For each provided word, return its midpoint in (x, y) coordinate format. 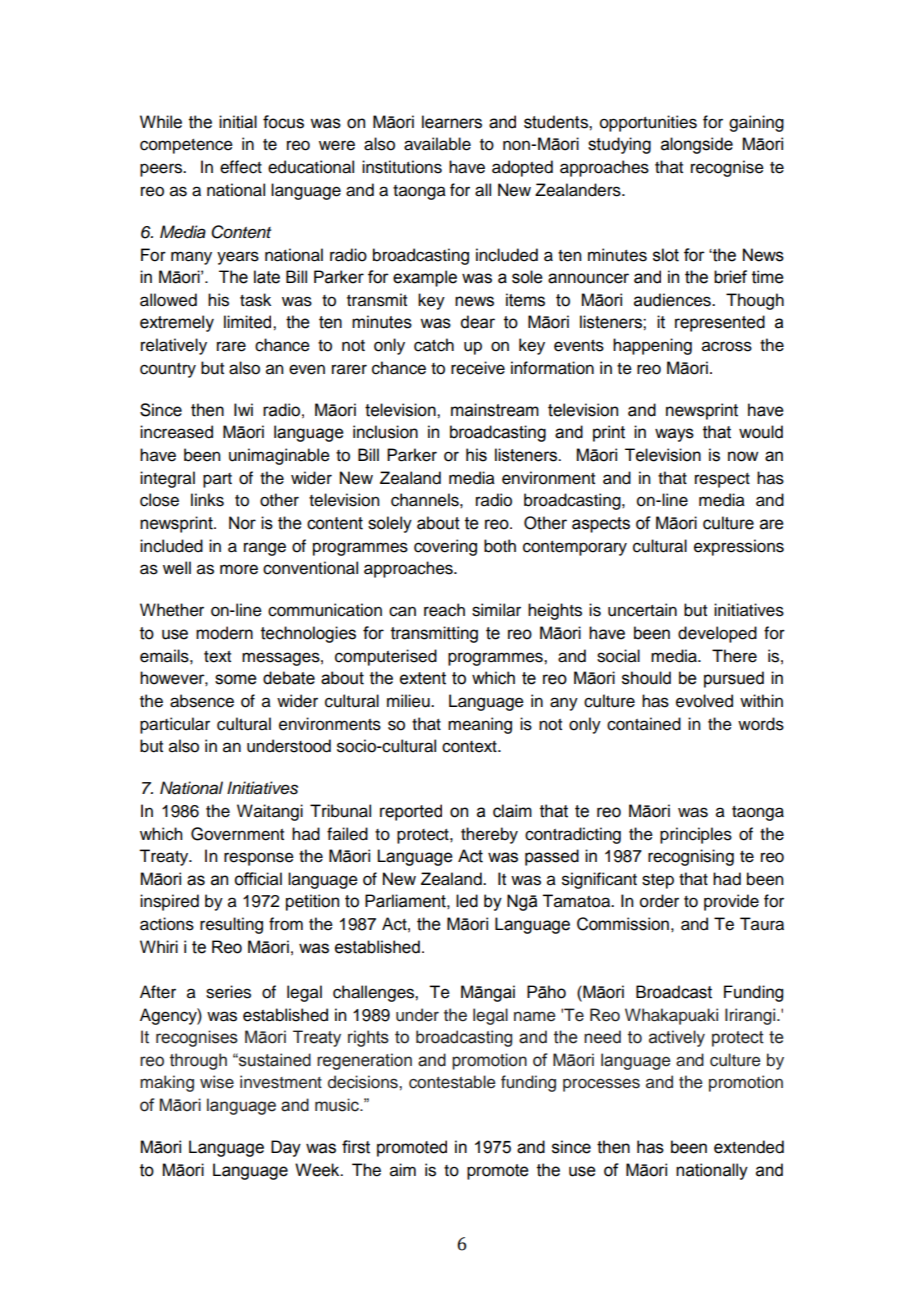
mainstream (495, 410)
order (659, 901)
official (258, 879)
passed (552, 857)
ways (674, 435)
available (437, 144)
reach (444, 610)
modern (224, 633)
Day (286, 1148)
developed (717, 634)
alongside (697, 145)
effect (241, 167)
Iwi (243, 409)
